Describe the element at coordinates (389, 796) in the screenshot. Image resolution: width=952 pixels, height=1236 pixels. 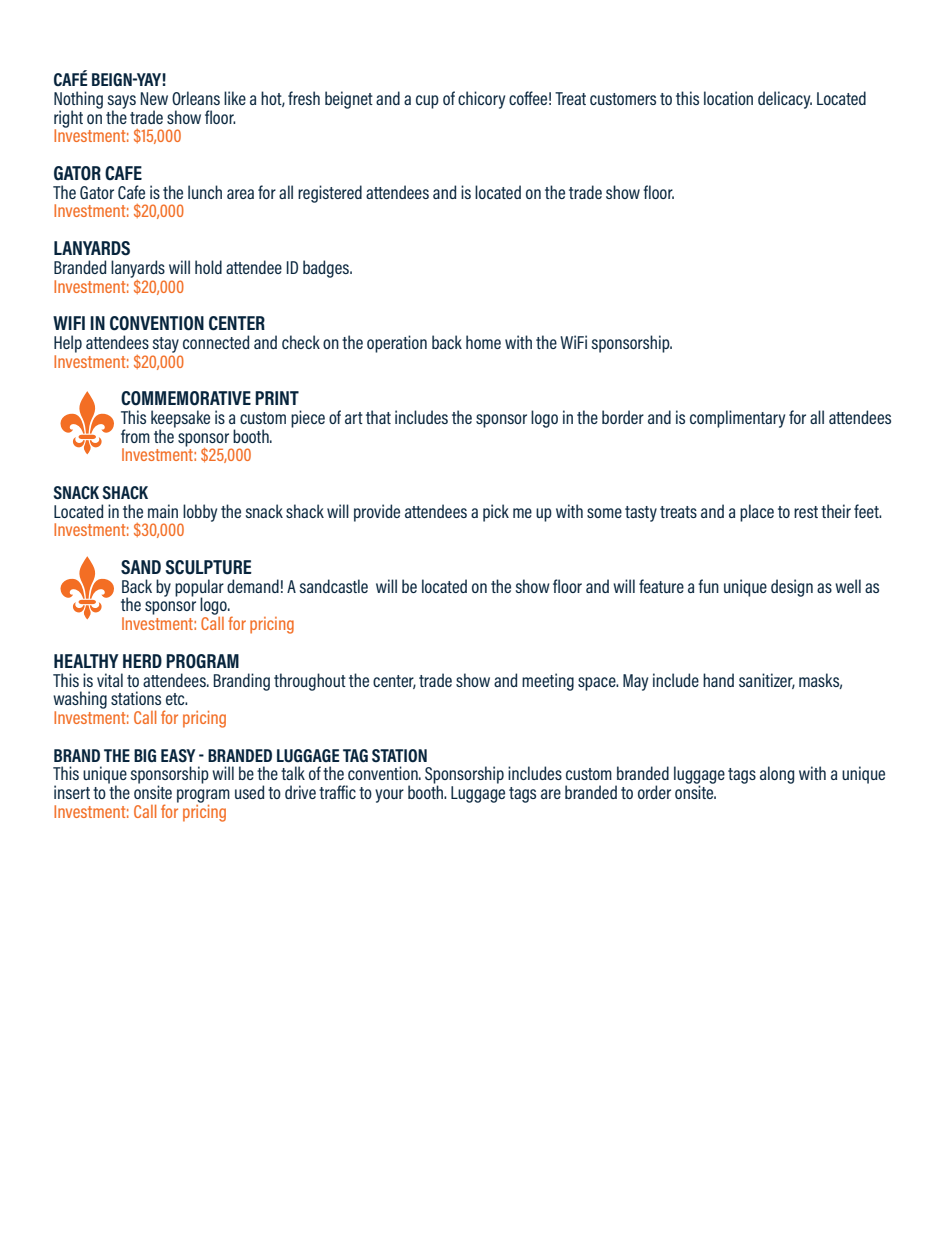
I see `your` at that location.
